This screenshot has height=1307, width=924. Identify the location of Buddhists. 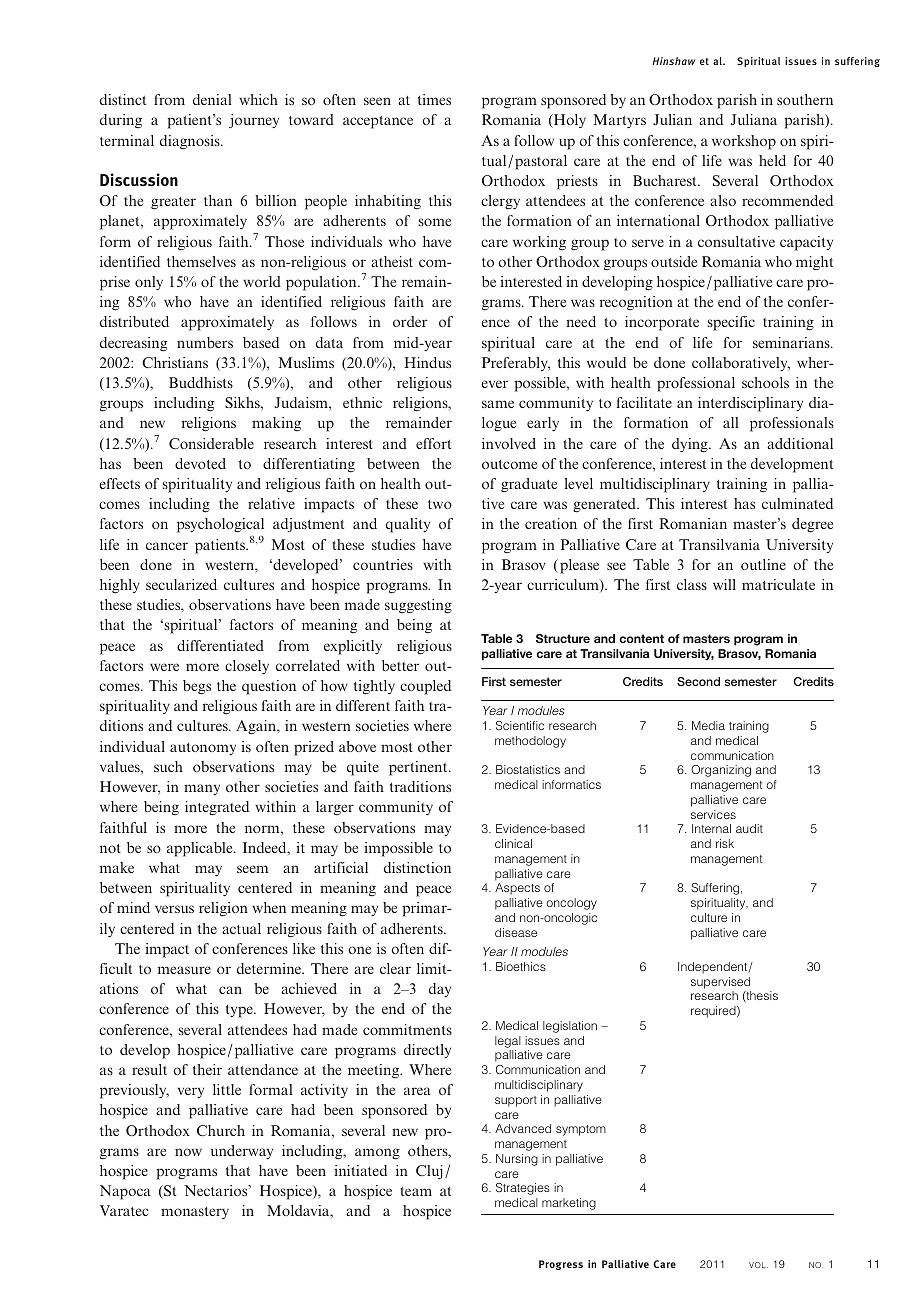
(201, 382).
